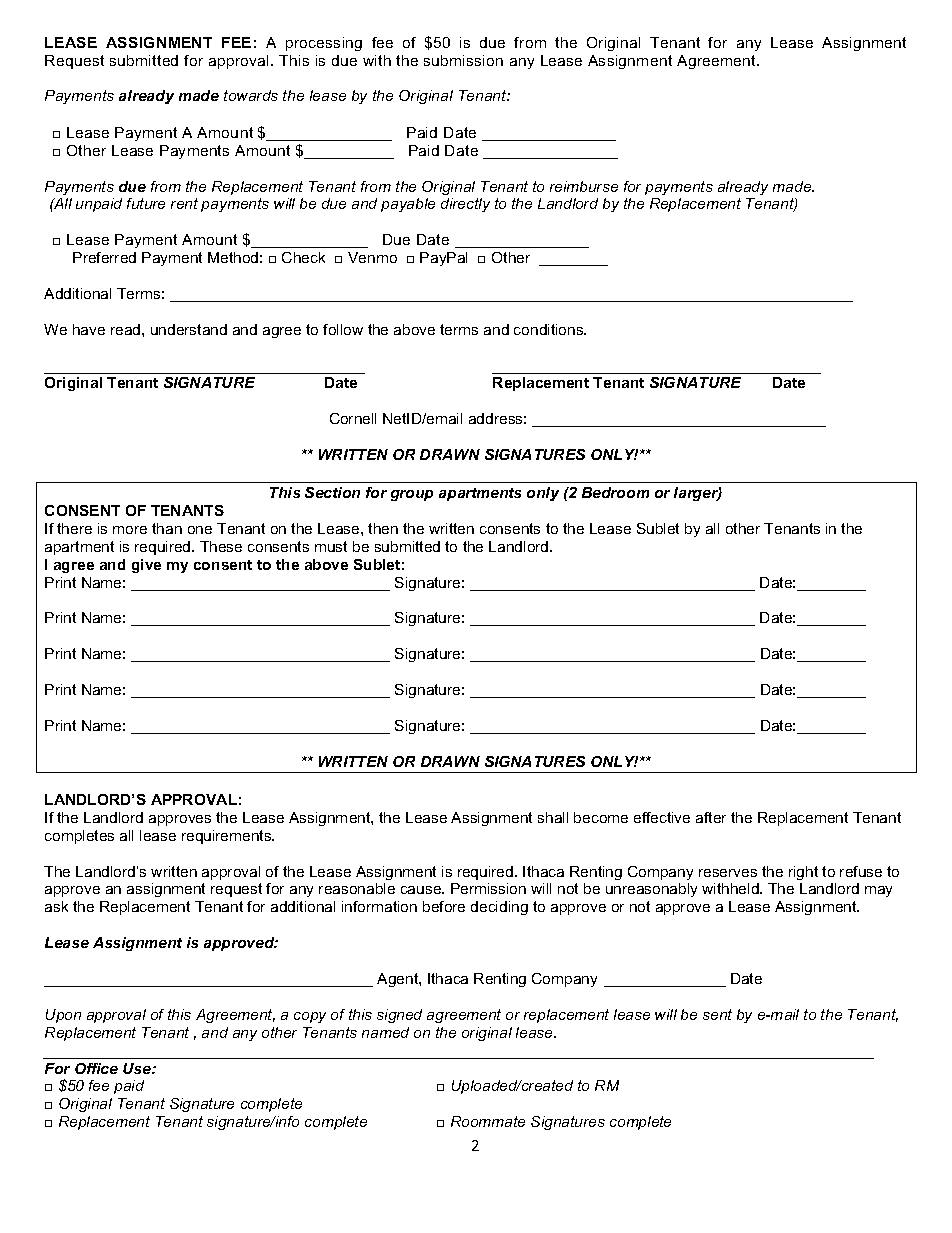 The image size is (952, 1233). I want to click on then, so click(383, 528).
